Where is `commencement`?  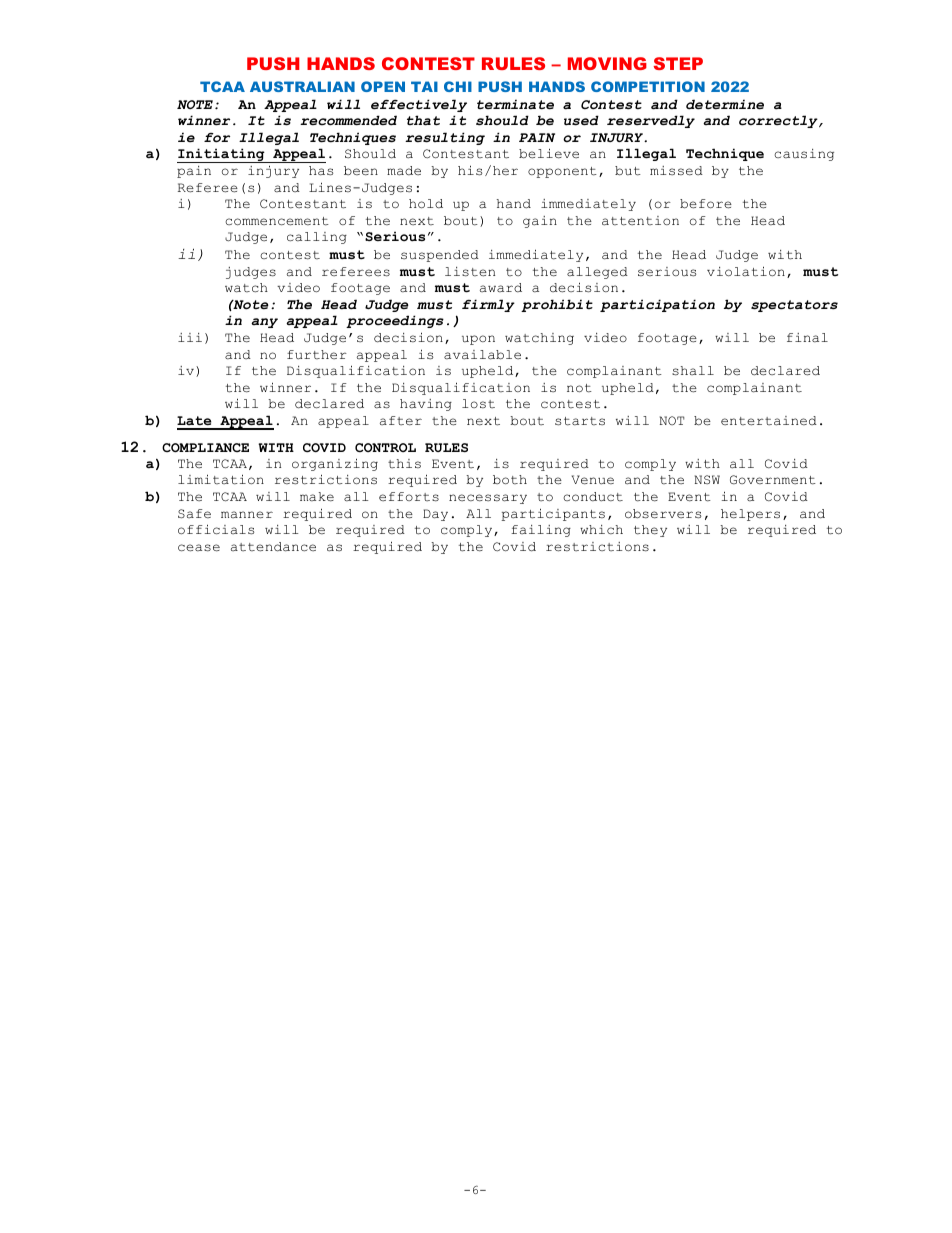 commencement is located at coordinates (277, 221).
